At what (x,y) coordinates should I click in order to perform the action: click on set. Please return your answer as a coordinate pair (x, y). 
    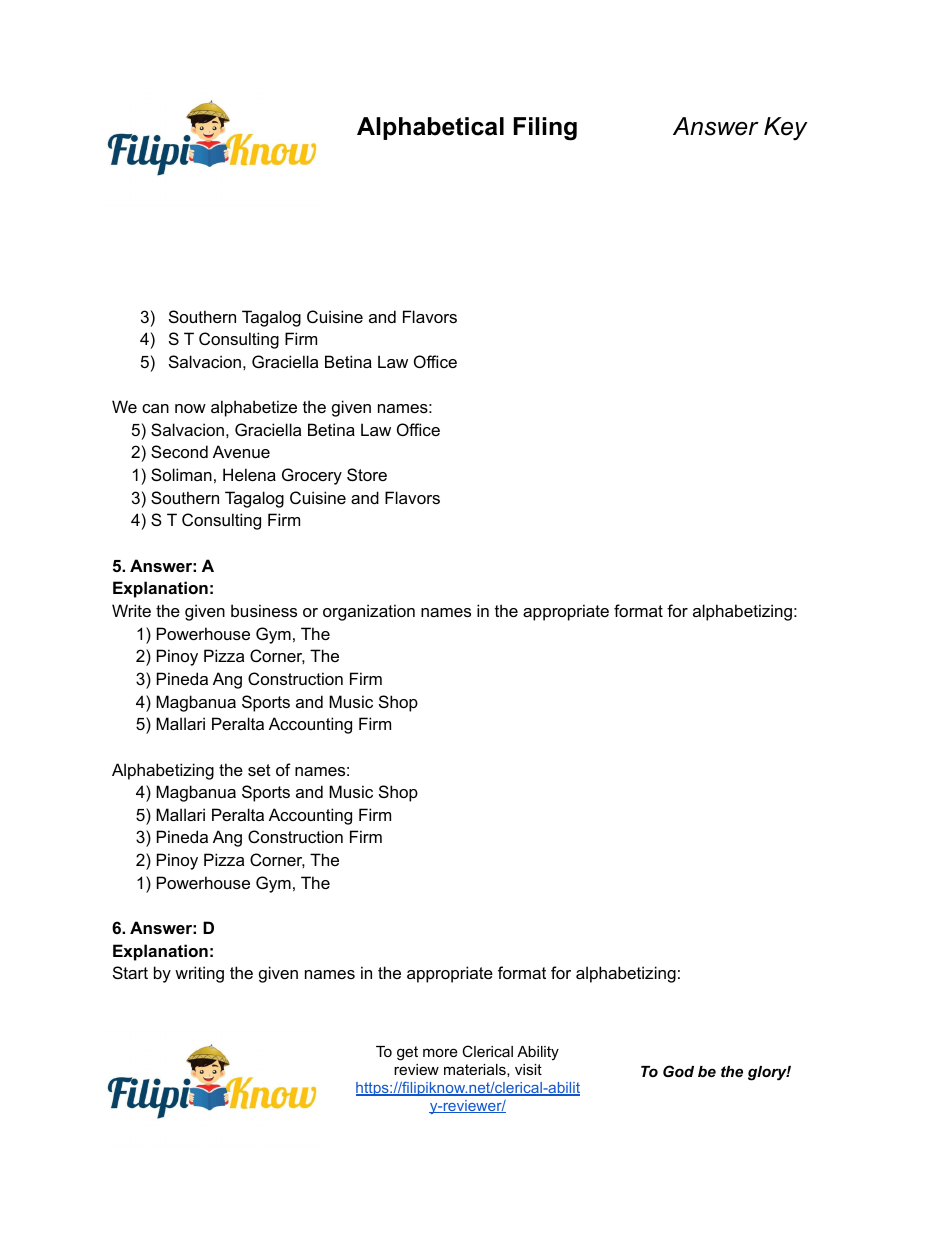
    Looking at the image, I should click on (259, 770).
